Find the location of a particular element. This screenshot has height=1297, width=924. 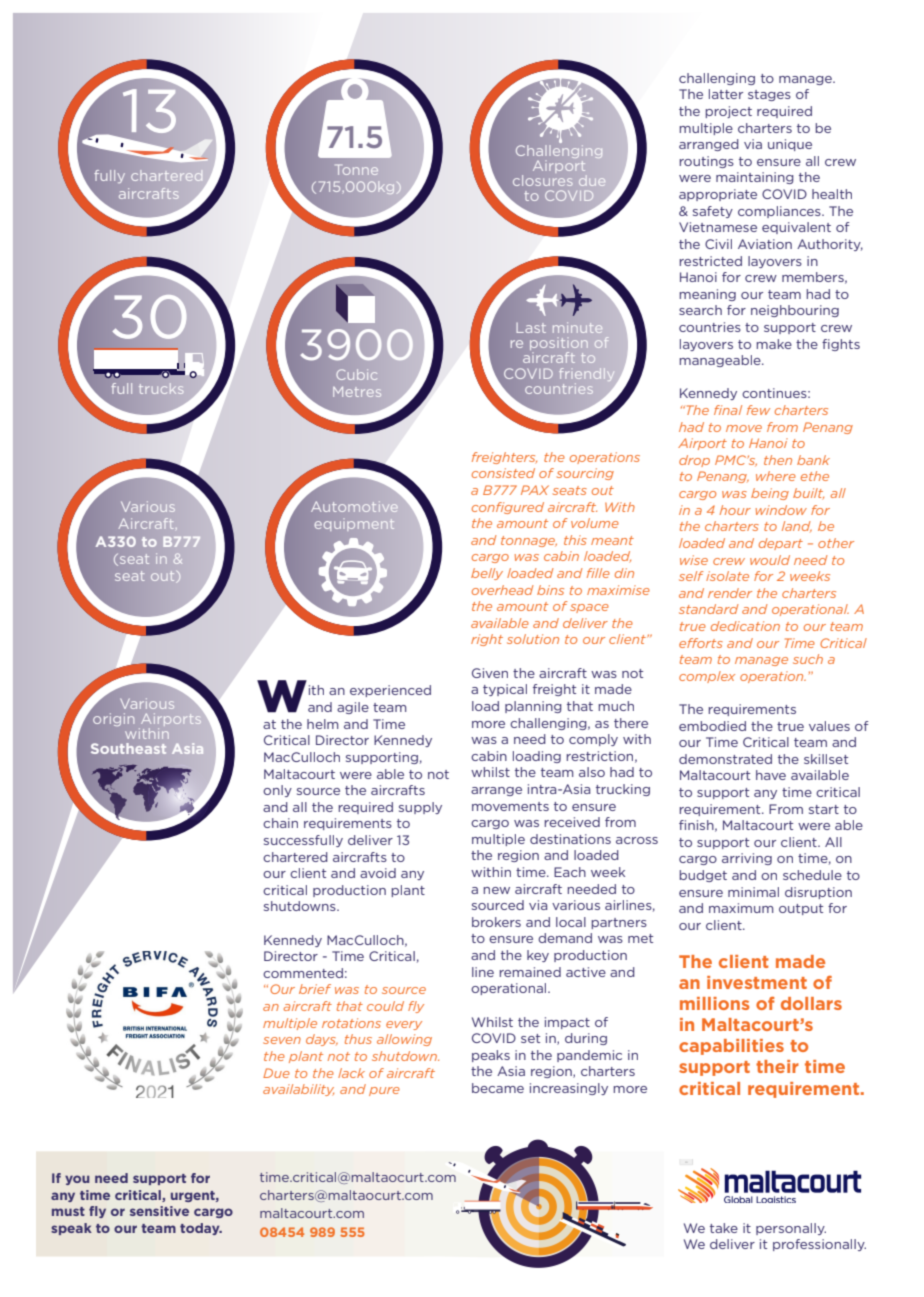

Tonne is located at coordinates (358, 170).
